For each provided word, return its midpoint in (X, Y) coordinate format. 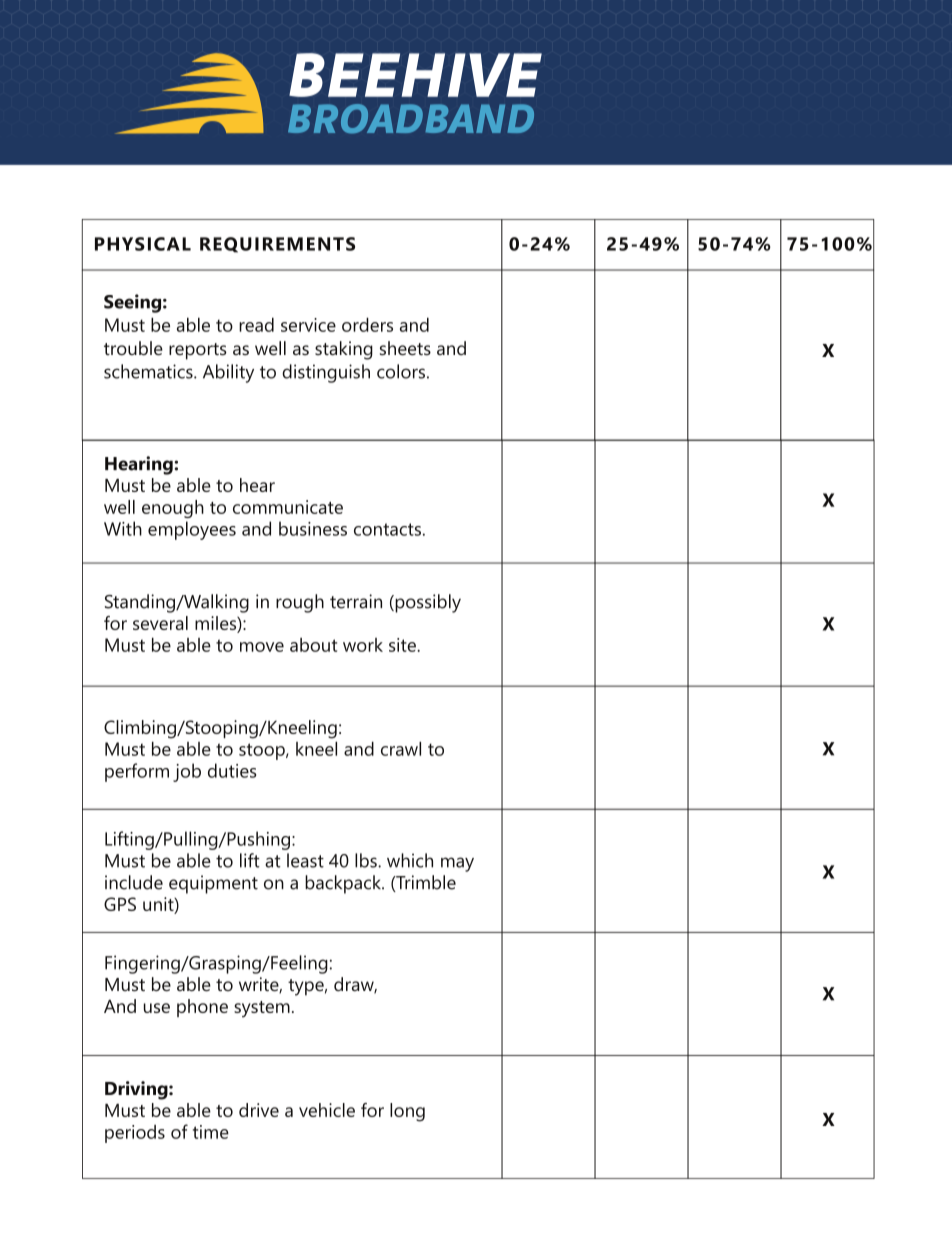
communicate (288, 507)
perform (137, 772)
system (262, 1009)
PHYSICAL (143, 244)
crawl (401, 748)
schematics (149, 371)
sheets (405, 348)
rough (300, 603)
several (160, 623)
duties (232, 770)
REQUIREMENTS (277, 245)
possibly (427, 603)
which (410, 860)
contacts (387, 529)
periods (135, 1134)
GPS (120, 904)
